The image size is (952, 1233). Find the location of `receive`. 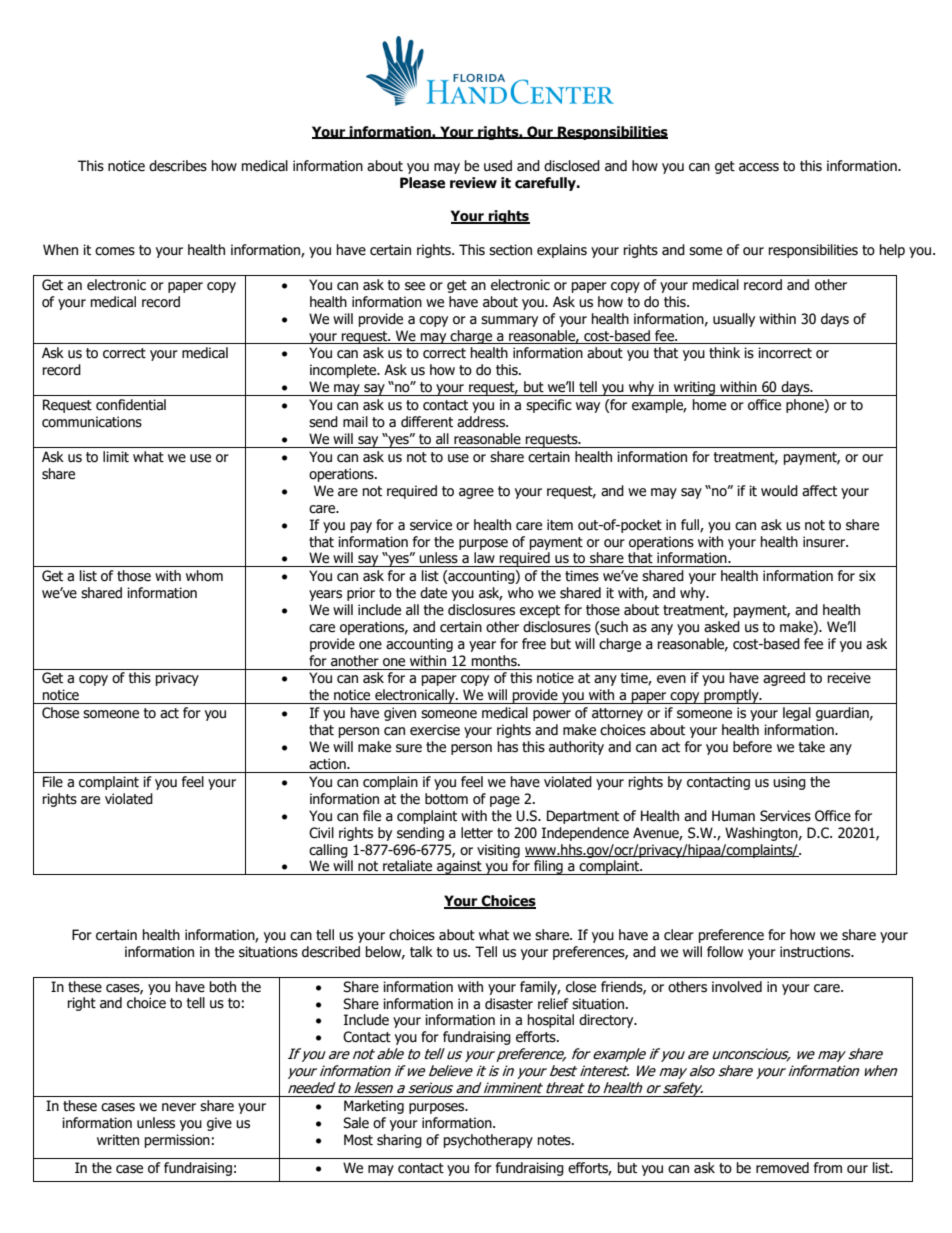

receive is located at coordinates (849, 678).
